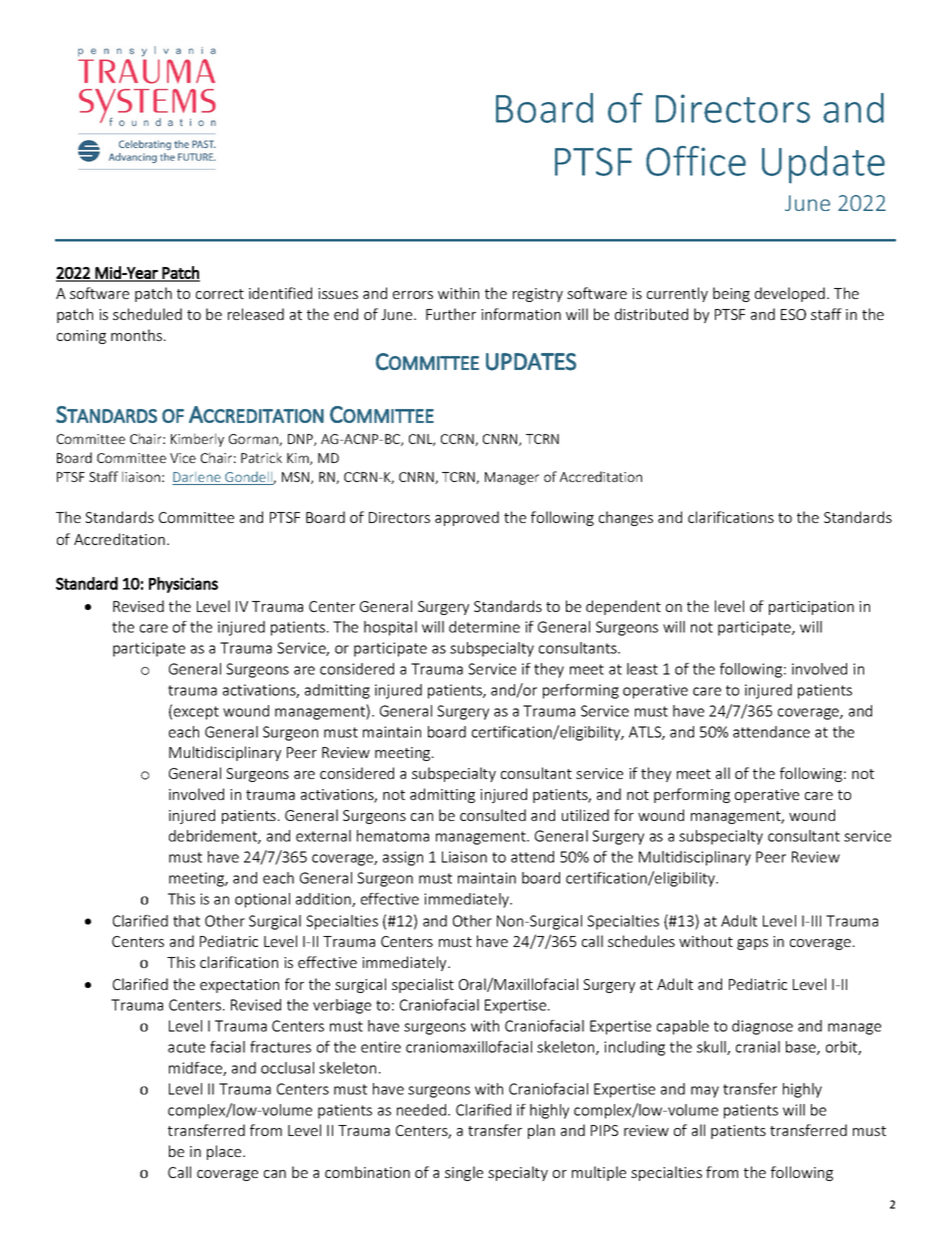  Describe the element at coordinates (220, 294) in the screenshot. I see `correct` at that location.
